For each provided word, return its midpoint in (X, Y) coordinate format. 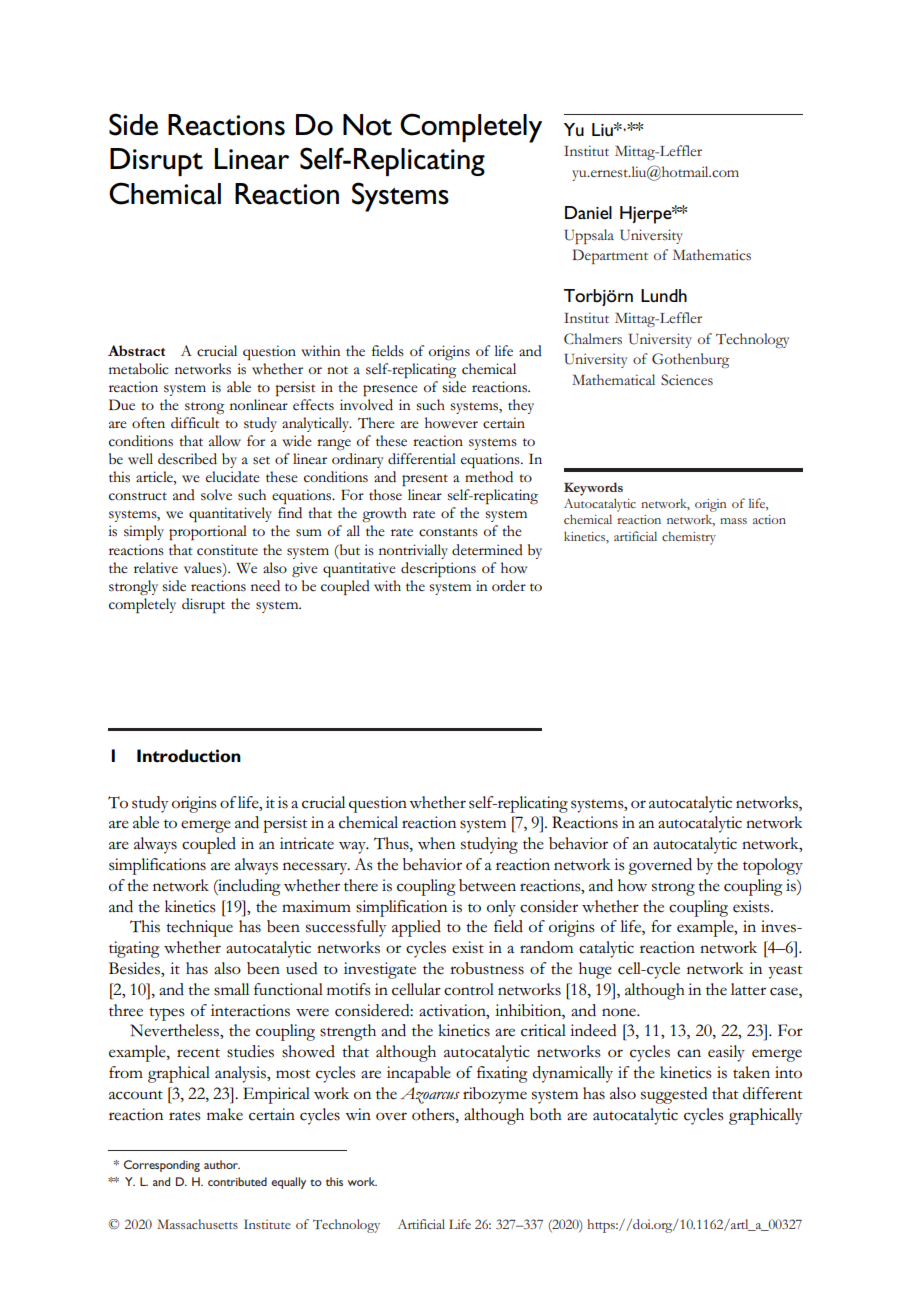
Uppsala (589, 236)
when (436, 843)
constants (448, 532)
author (222, 1164)
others (434, 1114)
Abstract (136, 350)
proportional (208, 532)
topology (773, 866)
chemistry (689, 538)
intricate (307, 843)
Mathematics (712, 255)
